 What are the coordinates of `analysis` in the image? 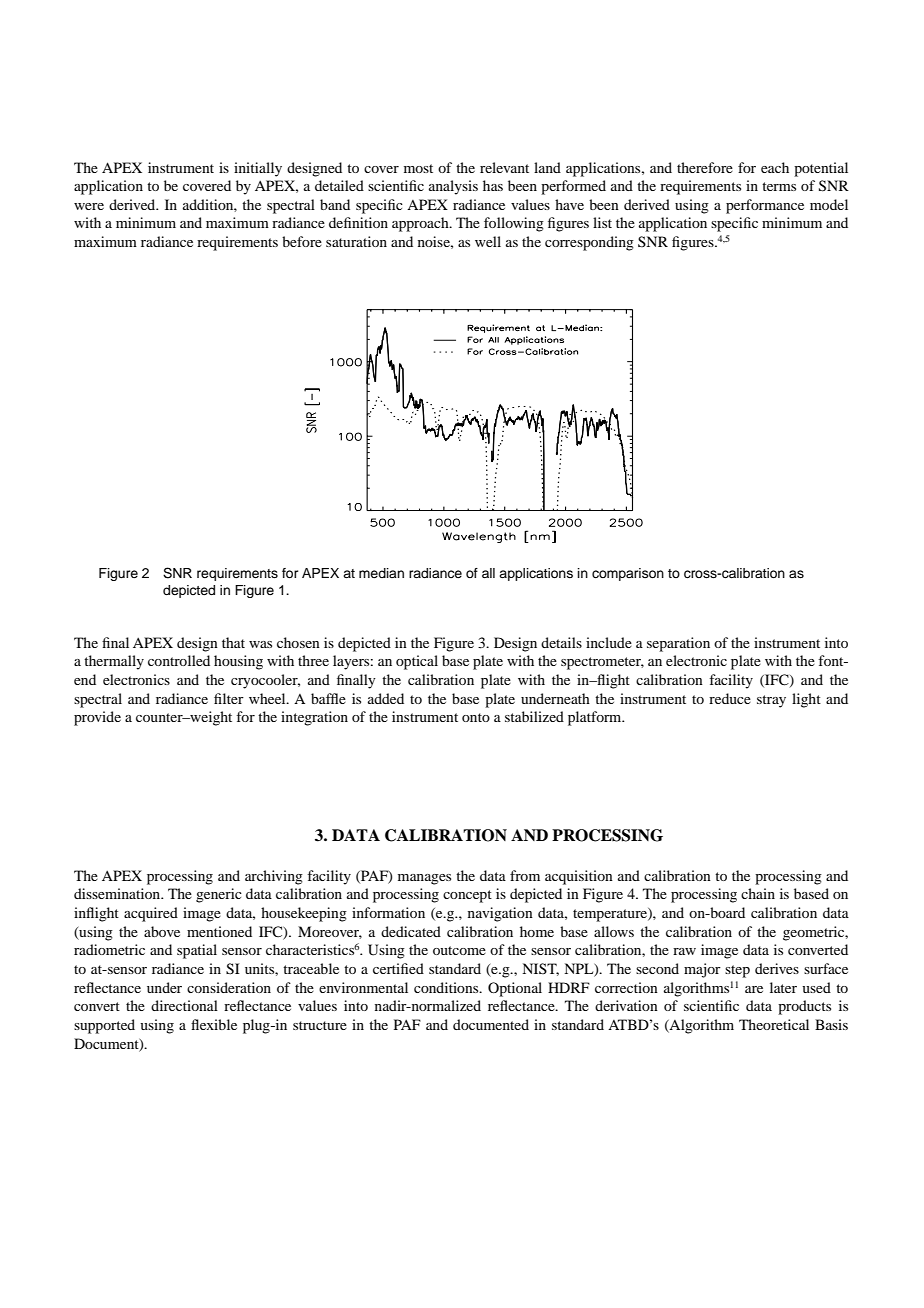 It's located at (453, 187).
